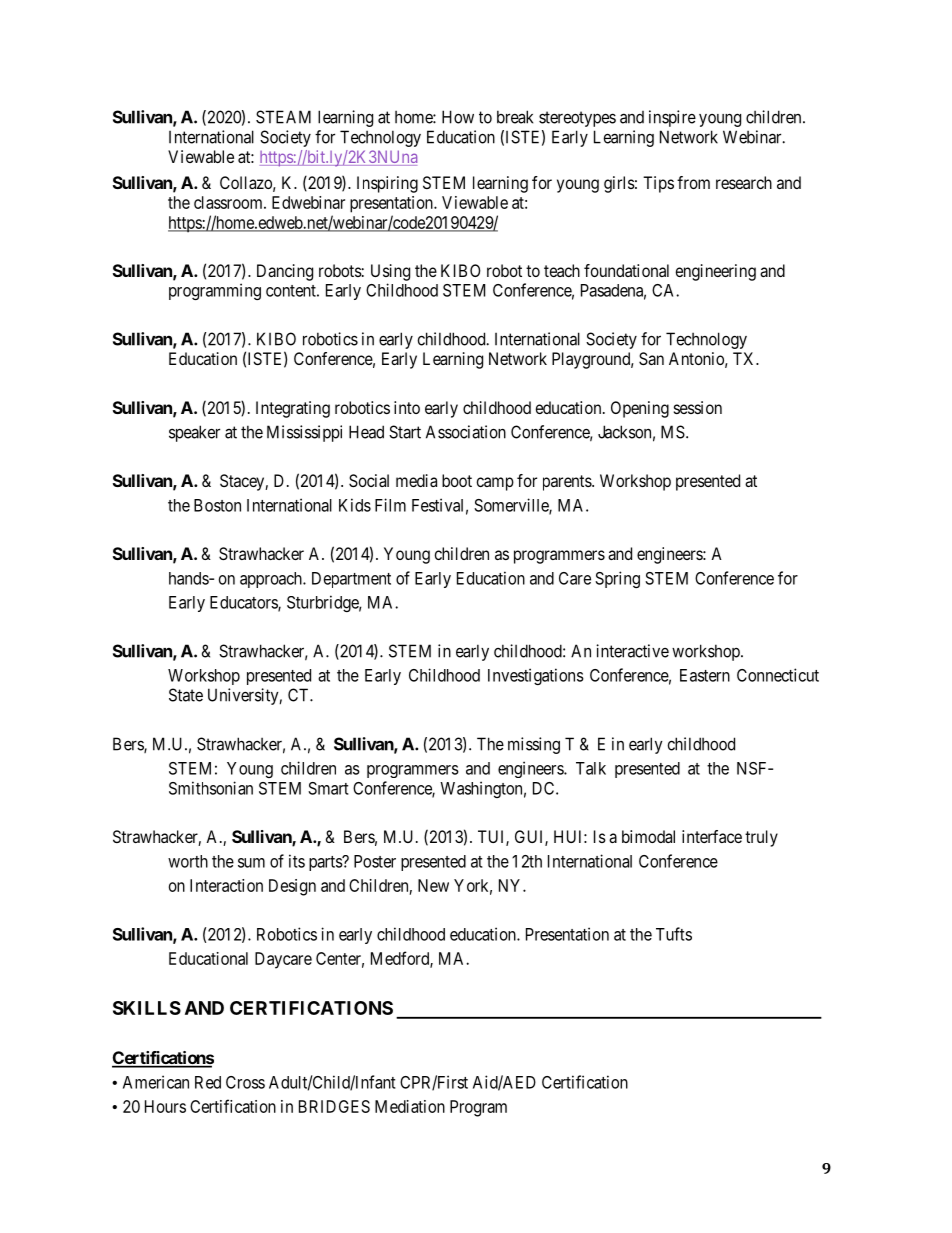  What do you see at coordinates (407, 407) in the screenshot?
I see `into` at bounding box center [407, 407].
